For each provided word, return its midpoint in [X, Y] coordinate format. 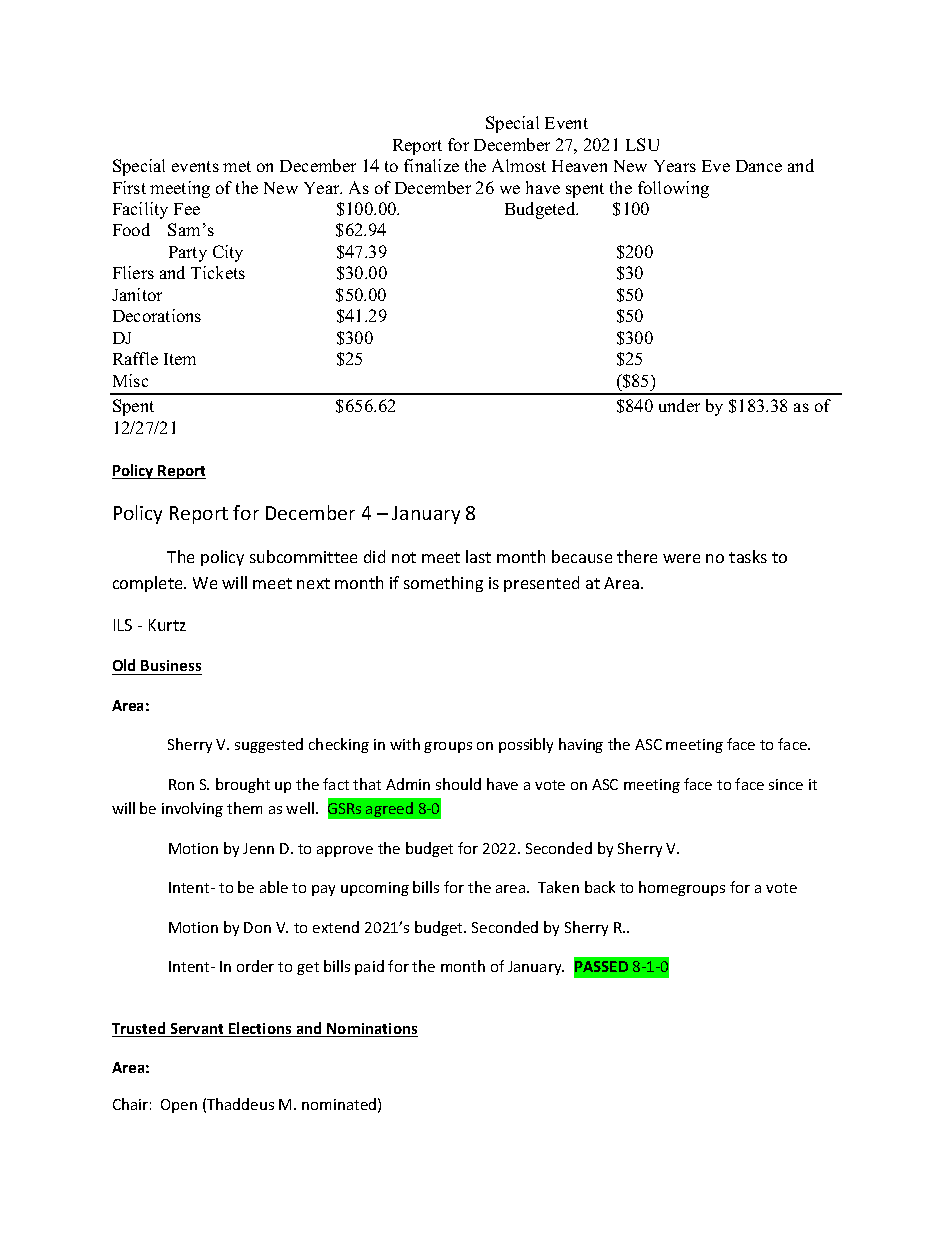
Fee [187, 209]
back [600, 887]
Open [179, 1106]
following [673, 189]
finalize [431, 165]
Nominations [371, 1030]
